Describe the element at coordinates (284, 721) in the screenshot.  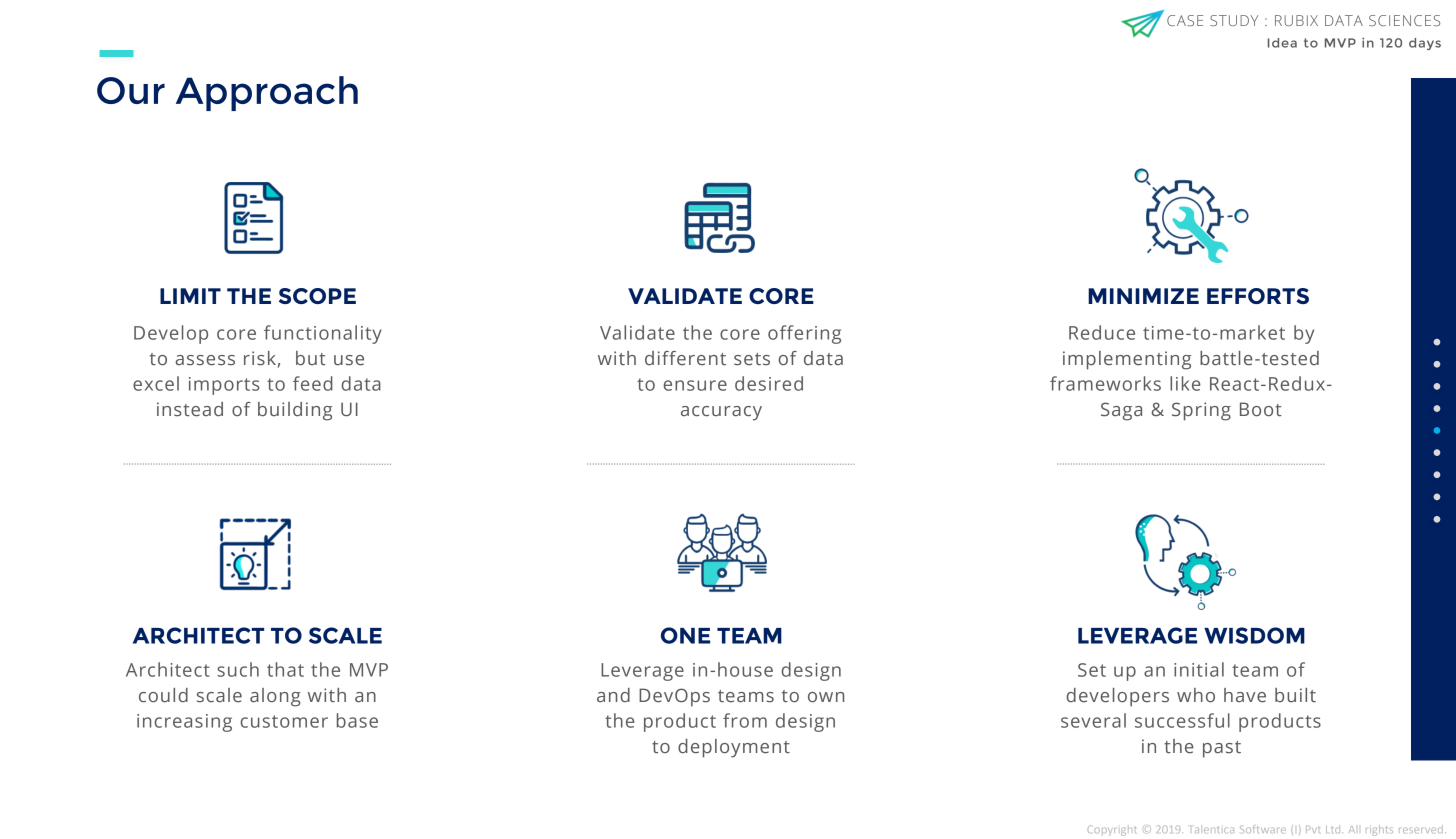
I see `customer` at that location.
